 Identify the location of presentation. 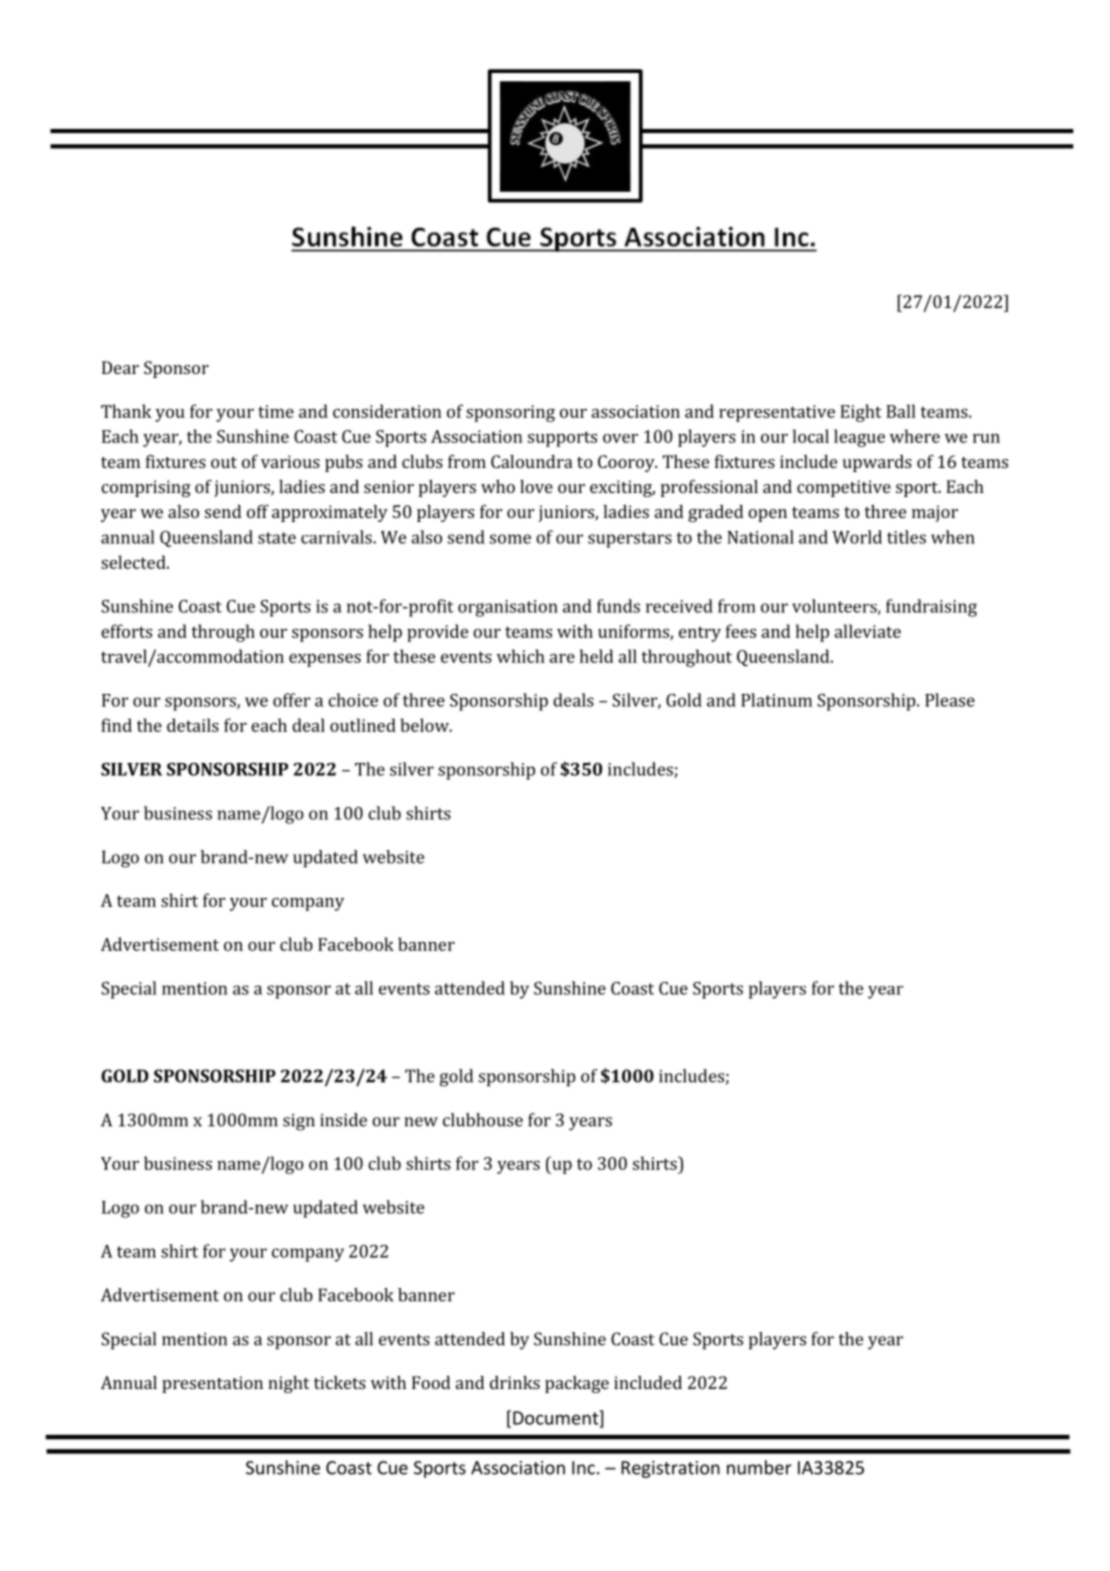
(212, 1384).
